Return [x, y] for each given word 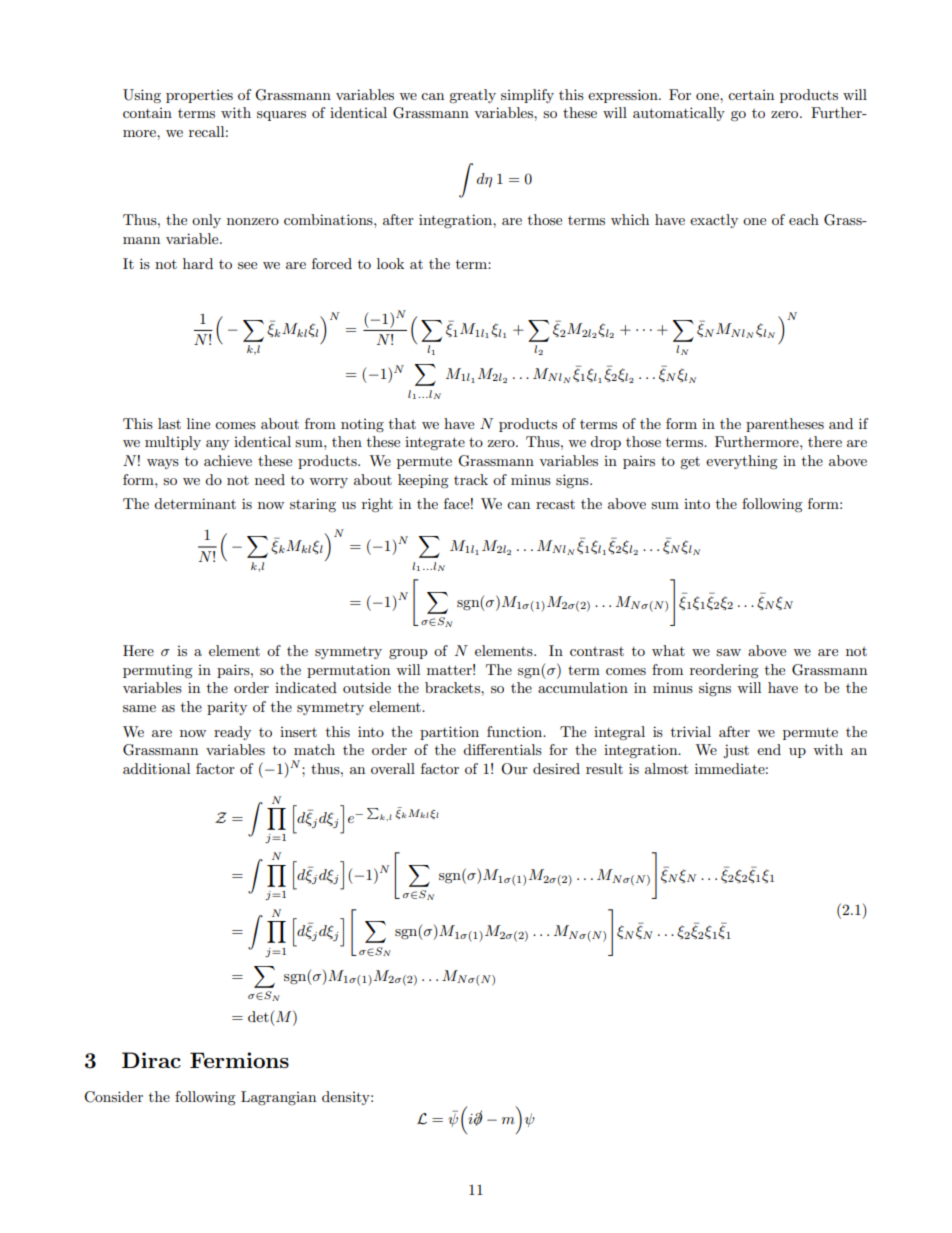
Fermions [239, 1060]
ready [232, 733]
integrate [435, 443]
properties [199, 96]
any [217, 445]
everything [742, 462]
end [769, 749]
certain [751, 95]
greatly [472, 96]
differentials [502, 749]
